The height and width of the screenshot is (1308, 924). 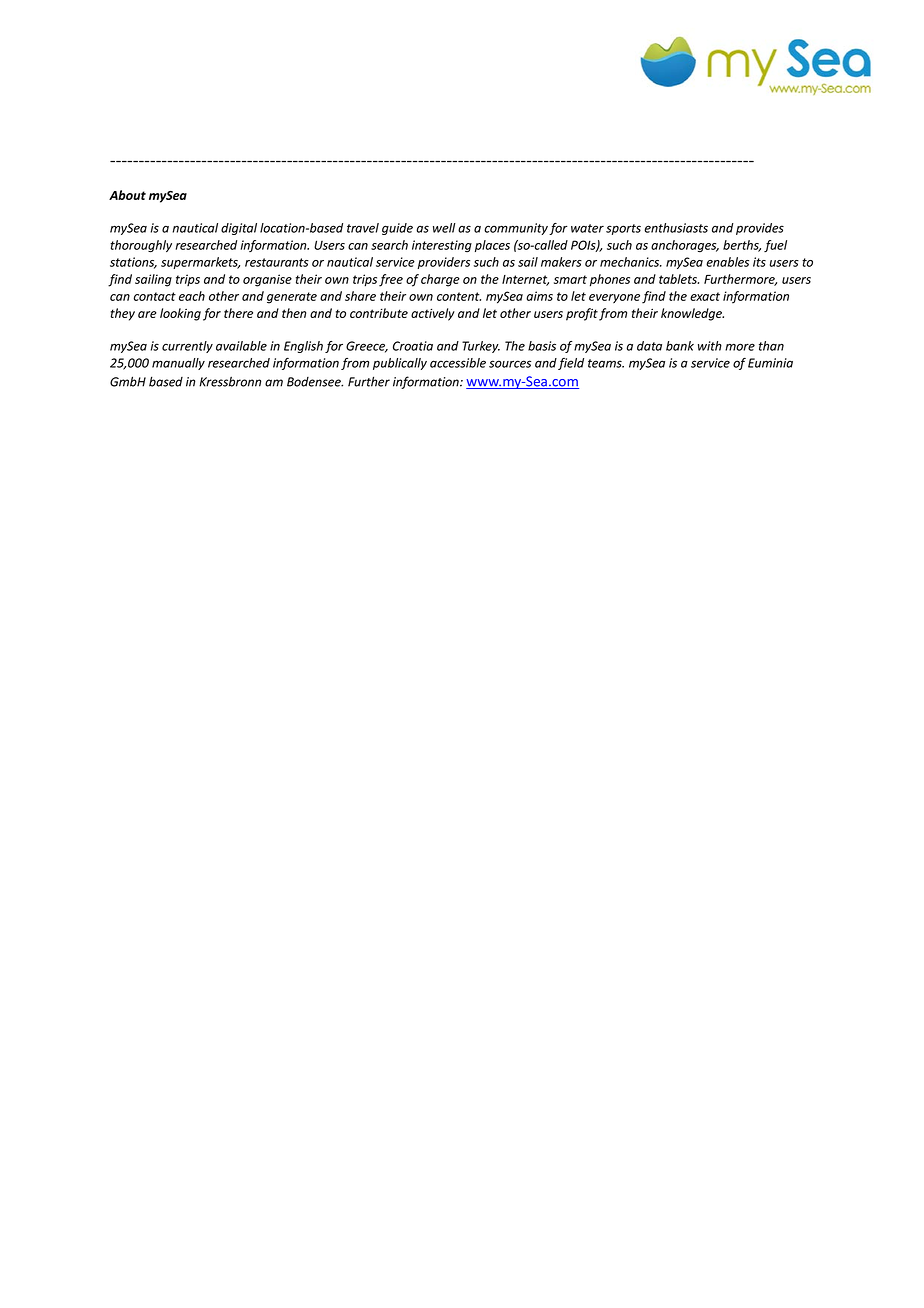 What do you see at coordinates (676, 228) in the screenshot?
I see `enthusiasts` at bounding box center [676, 228].
